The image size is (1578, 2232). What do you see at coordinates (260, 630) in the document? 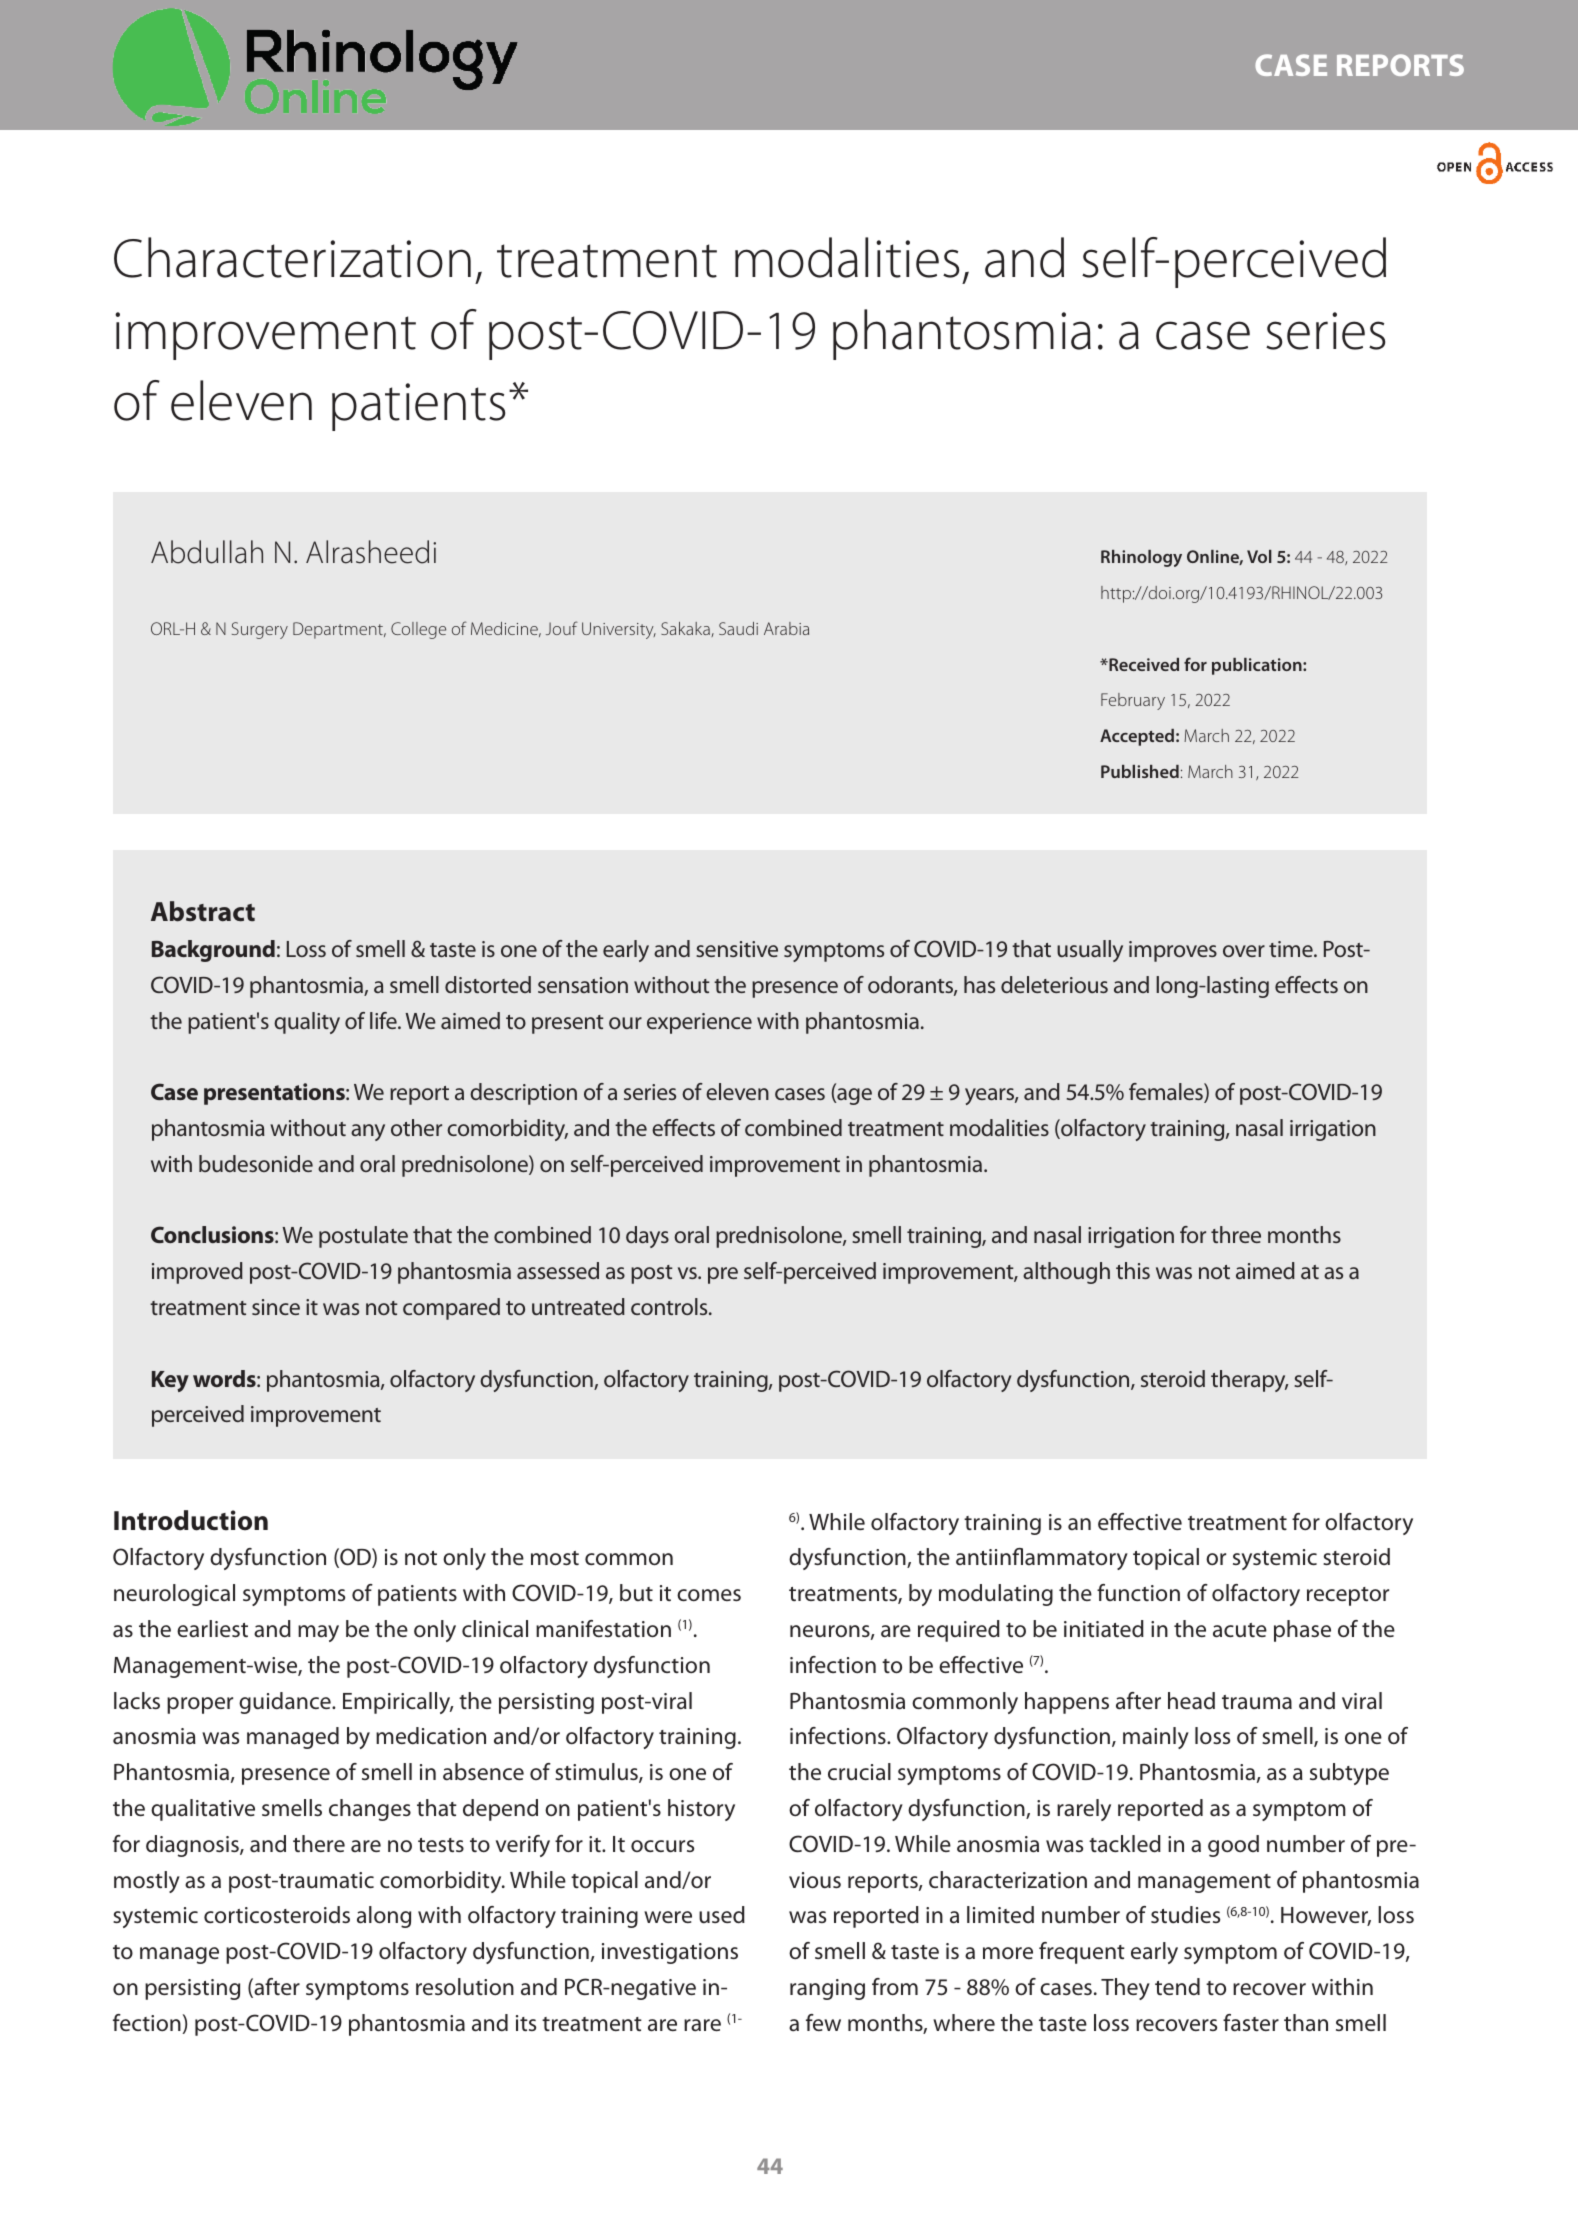
I see `Surgery` at bounding box center [260, 630].
